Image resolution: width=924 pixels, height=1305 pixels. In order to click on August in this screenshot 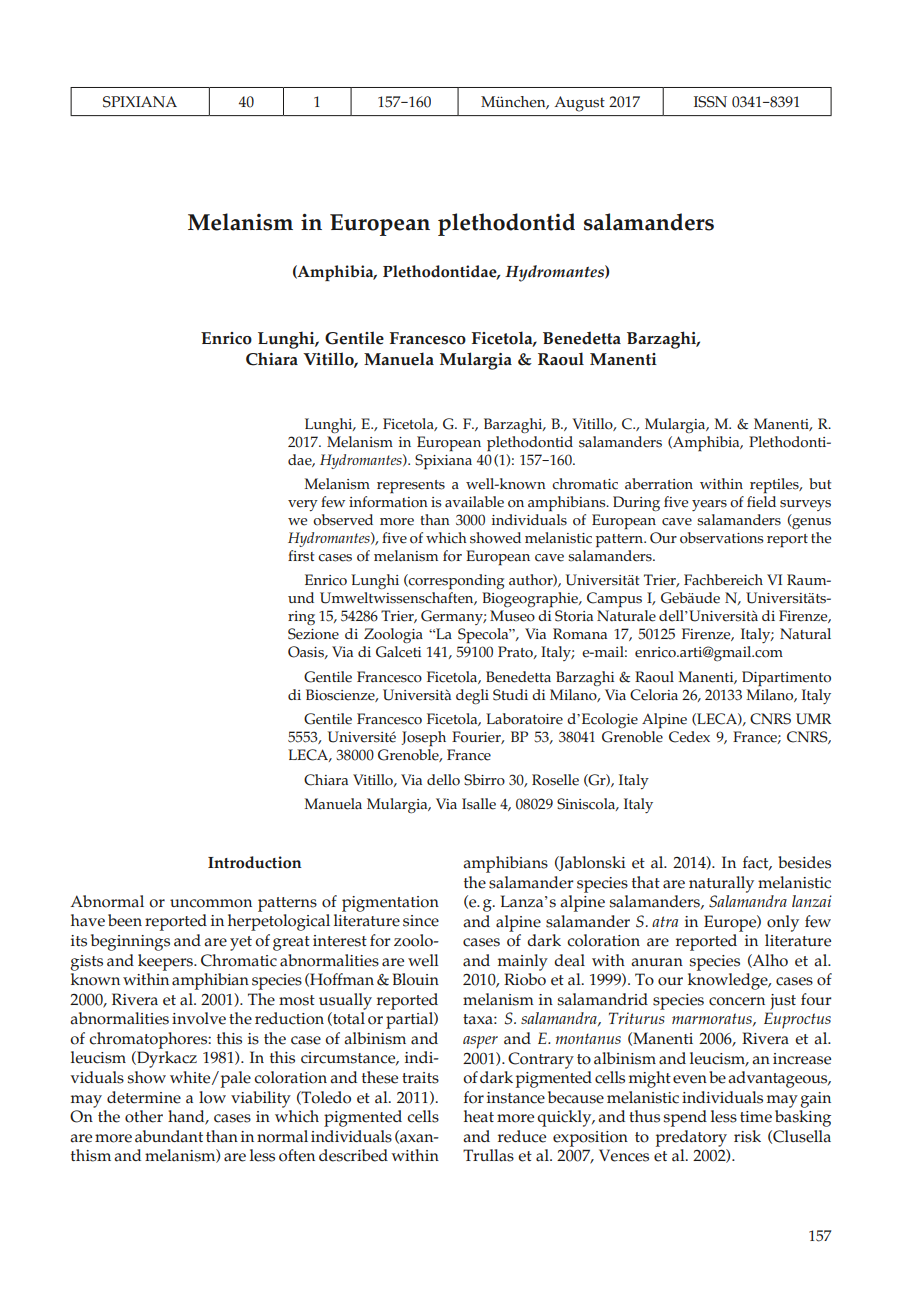, I will do `click(579, 104)`.
